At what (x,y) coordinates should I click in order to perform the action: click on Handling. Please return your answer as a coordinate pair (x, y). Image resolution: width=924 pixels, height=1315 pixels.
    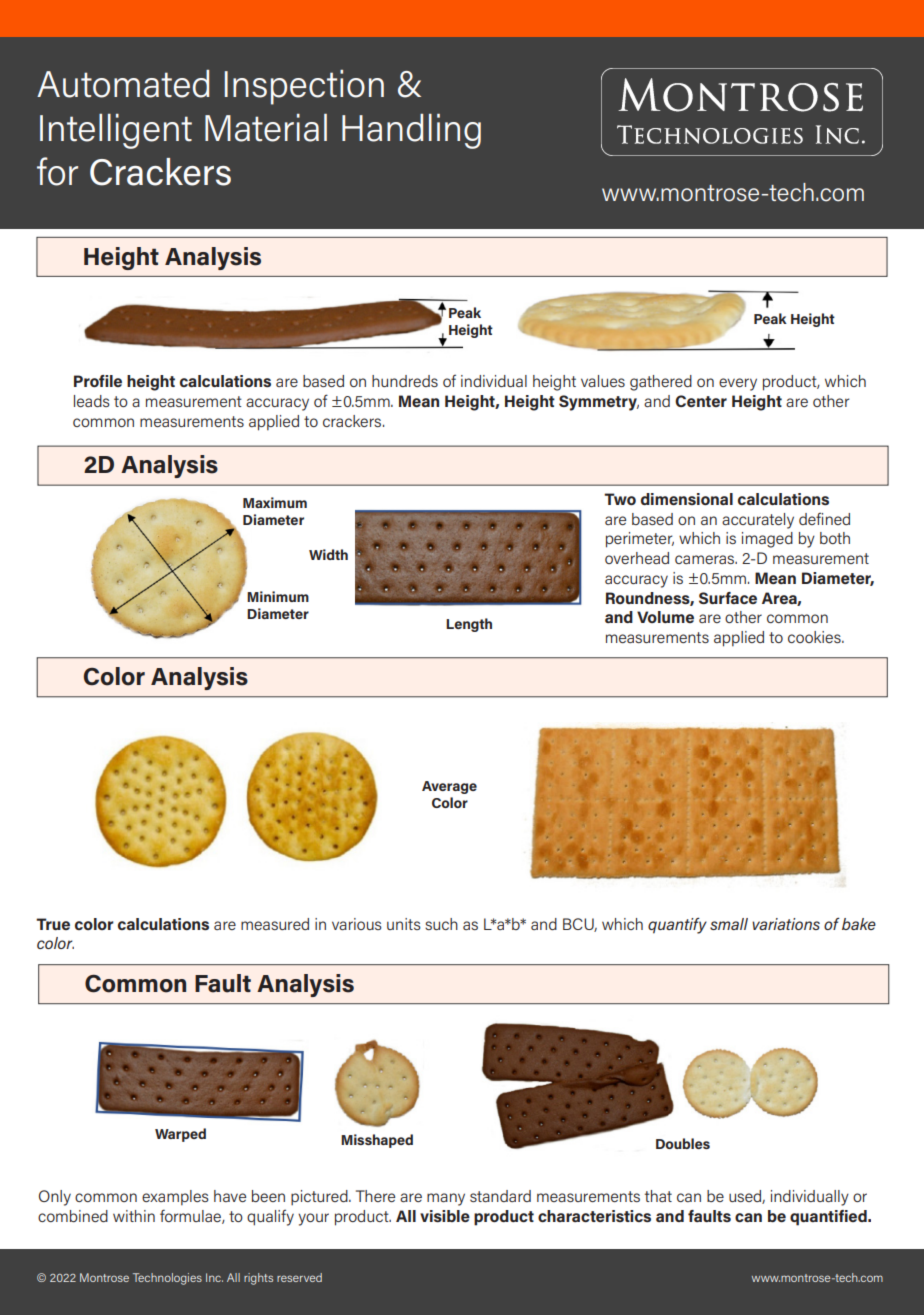
    Looking at the image, I should click on (411, 131).
